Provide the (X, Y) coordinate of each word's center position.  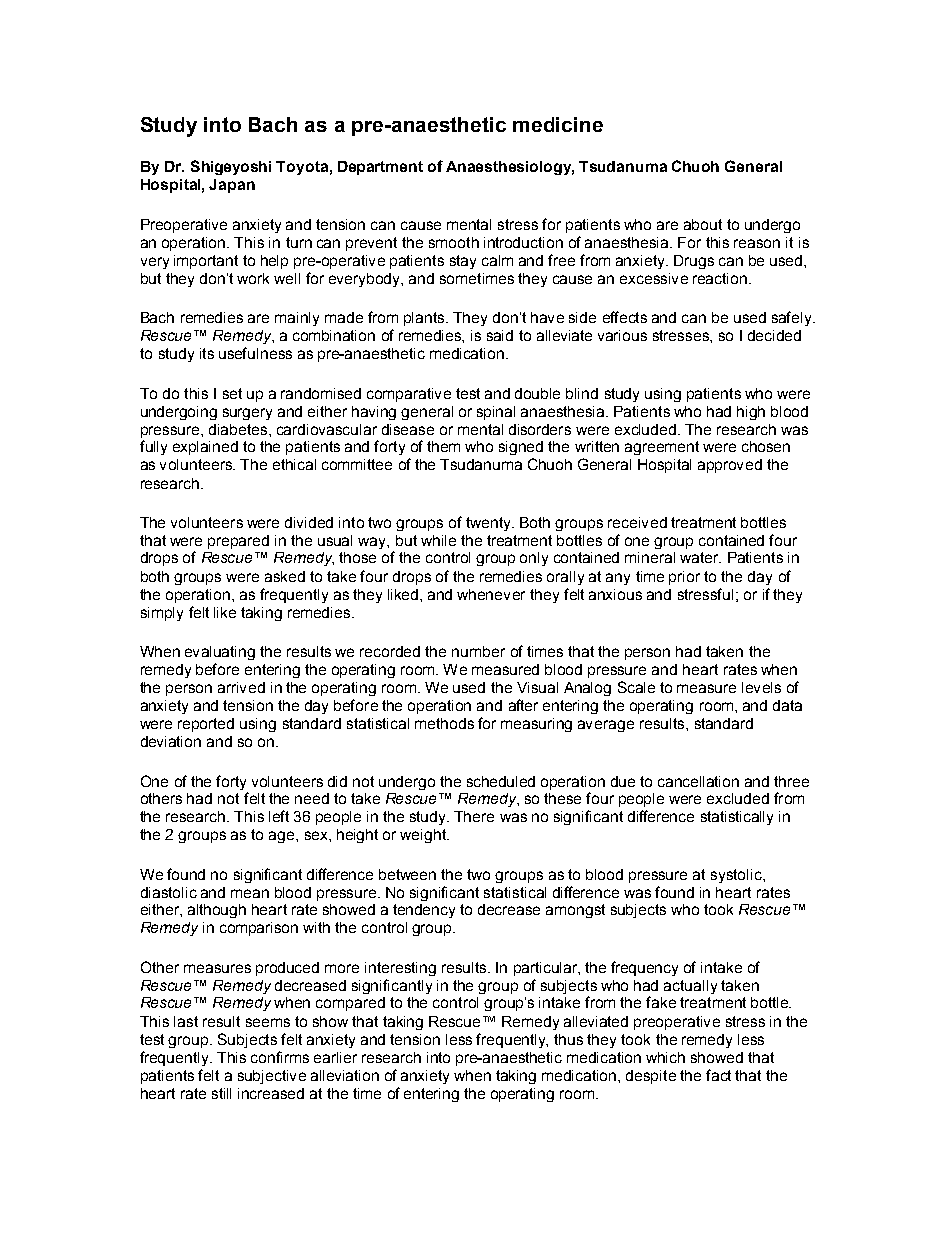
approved (730, 466)
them (443, 446)
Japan (232, 186)
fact (718, 1075)
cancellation (698, 781)
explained (205, 448)
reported (206, 725)
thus (568, 1039)
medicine (558, 124)
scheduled (501, 781)
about (703, 224)
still (221, 1093)
